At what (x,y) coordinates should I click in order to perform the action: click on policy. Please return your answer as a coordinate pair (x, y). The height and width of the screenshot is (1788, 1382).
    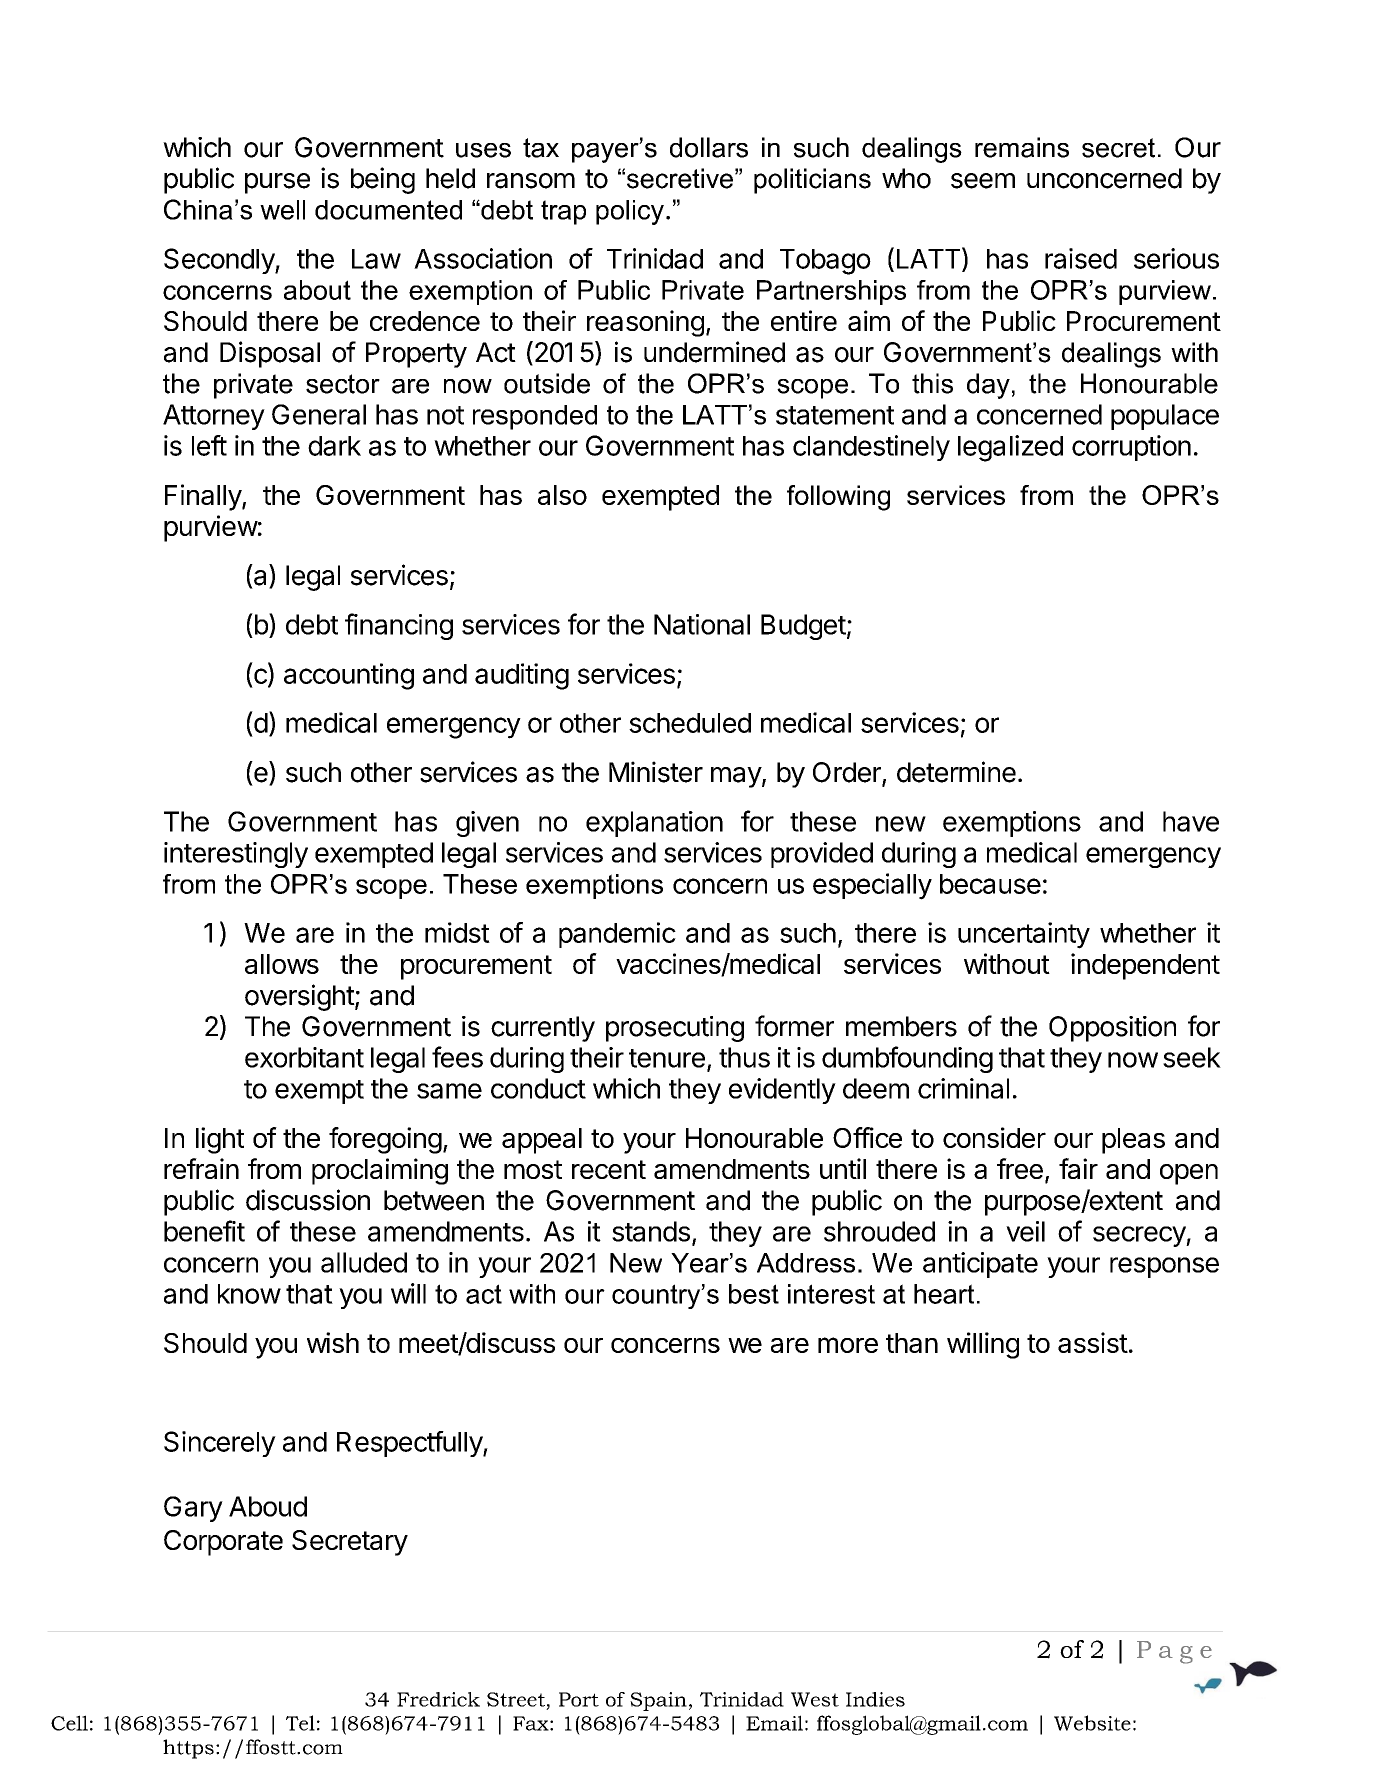
    Looking at the image, I should click on (630, 212).
